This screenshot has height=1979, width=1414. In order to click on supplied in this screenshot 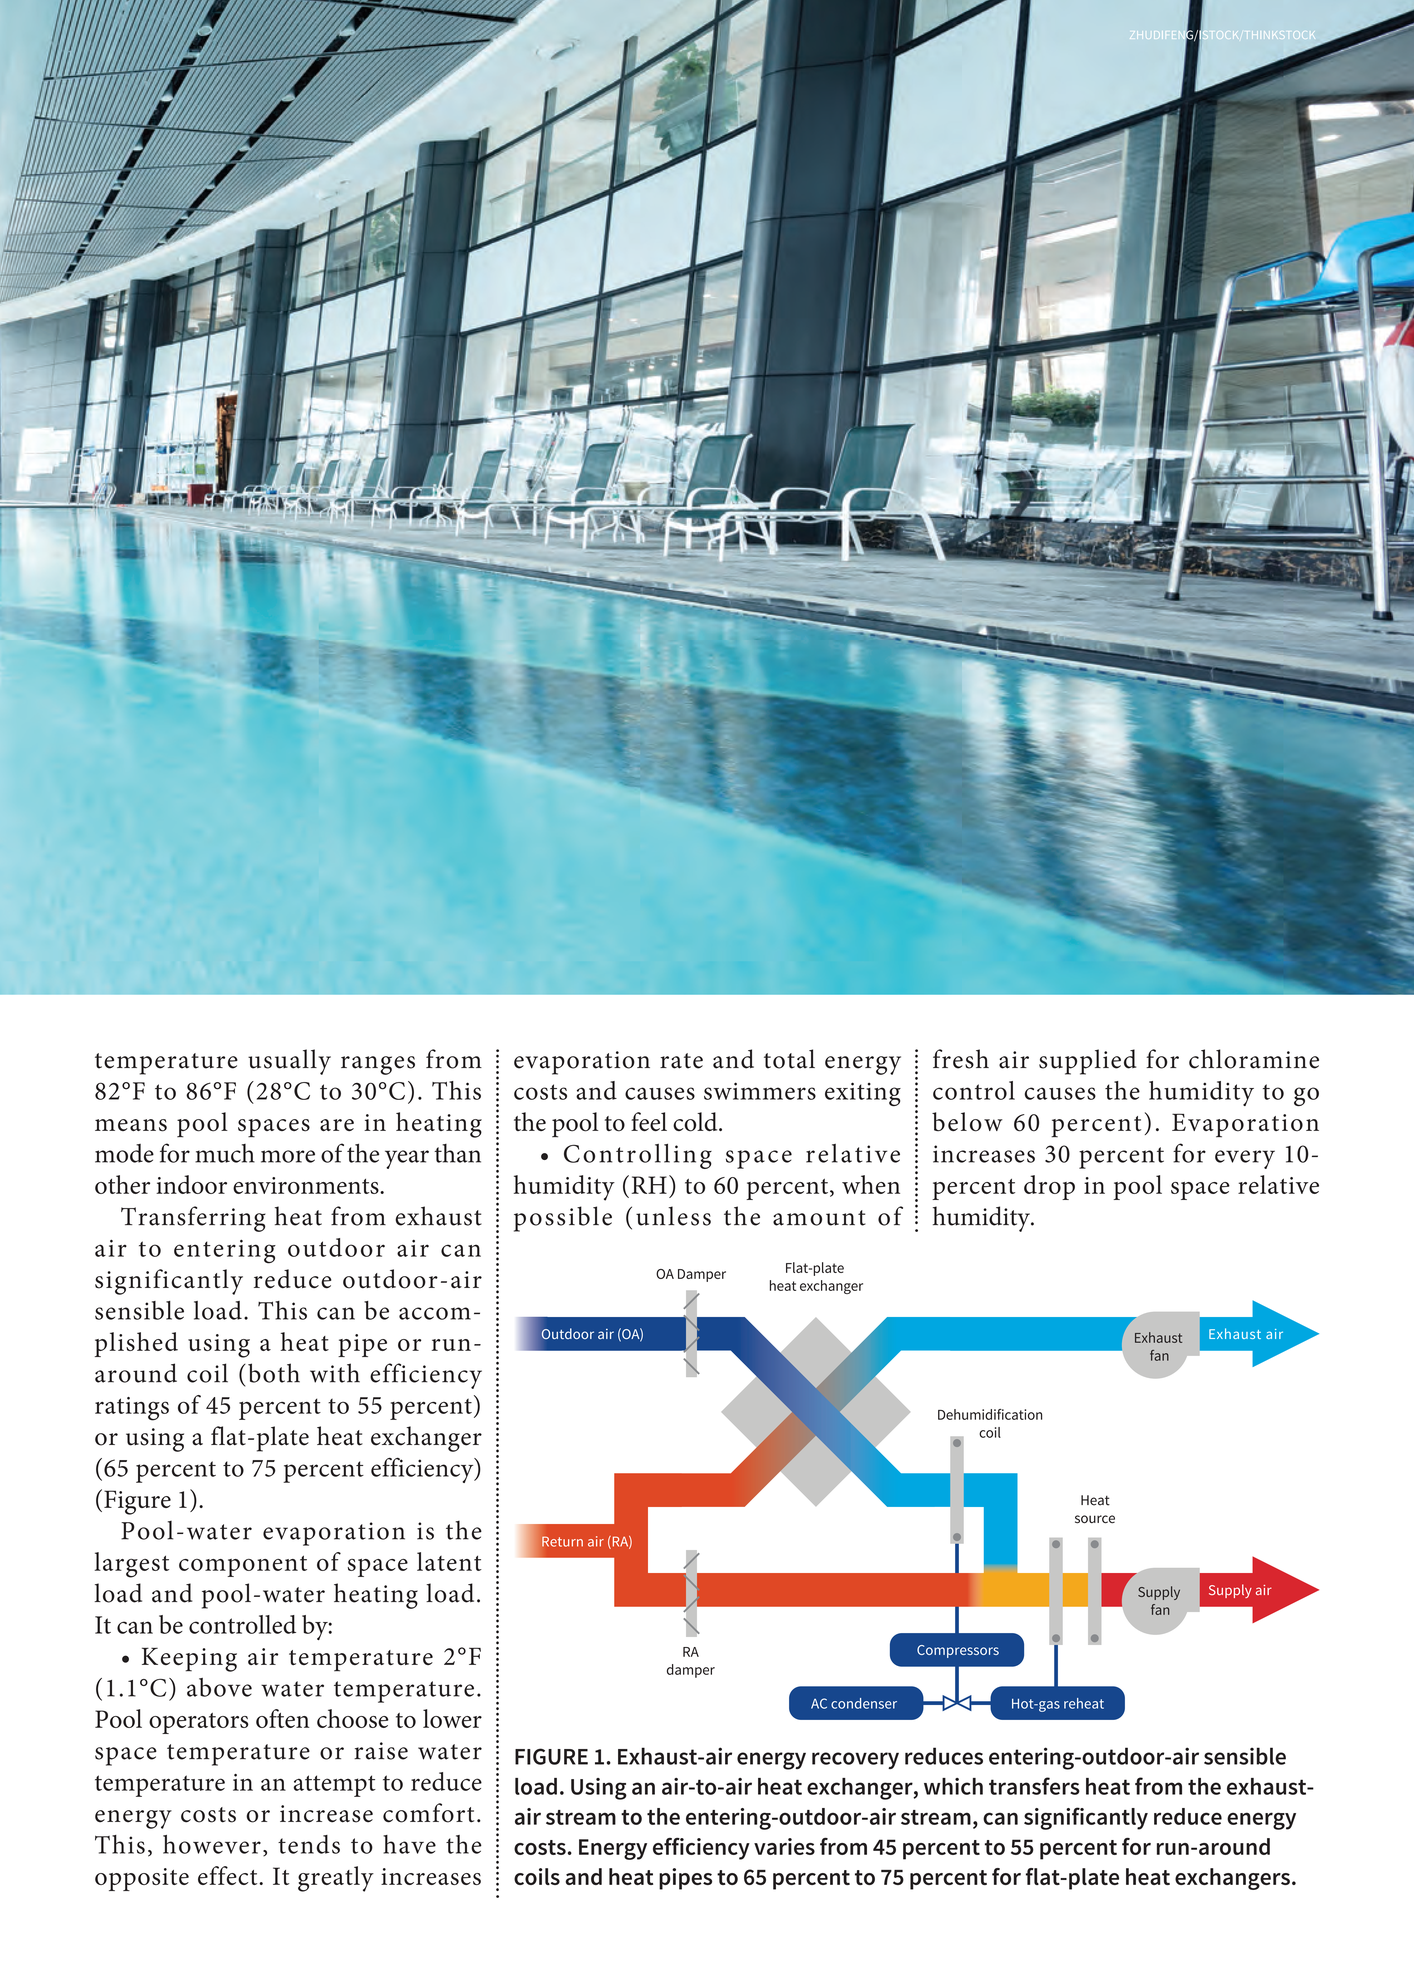, I will do `click(1087, 1062)`.
